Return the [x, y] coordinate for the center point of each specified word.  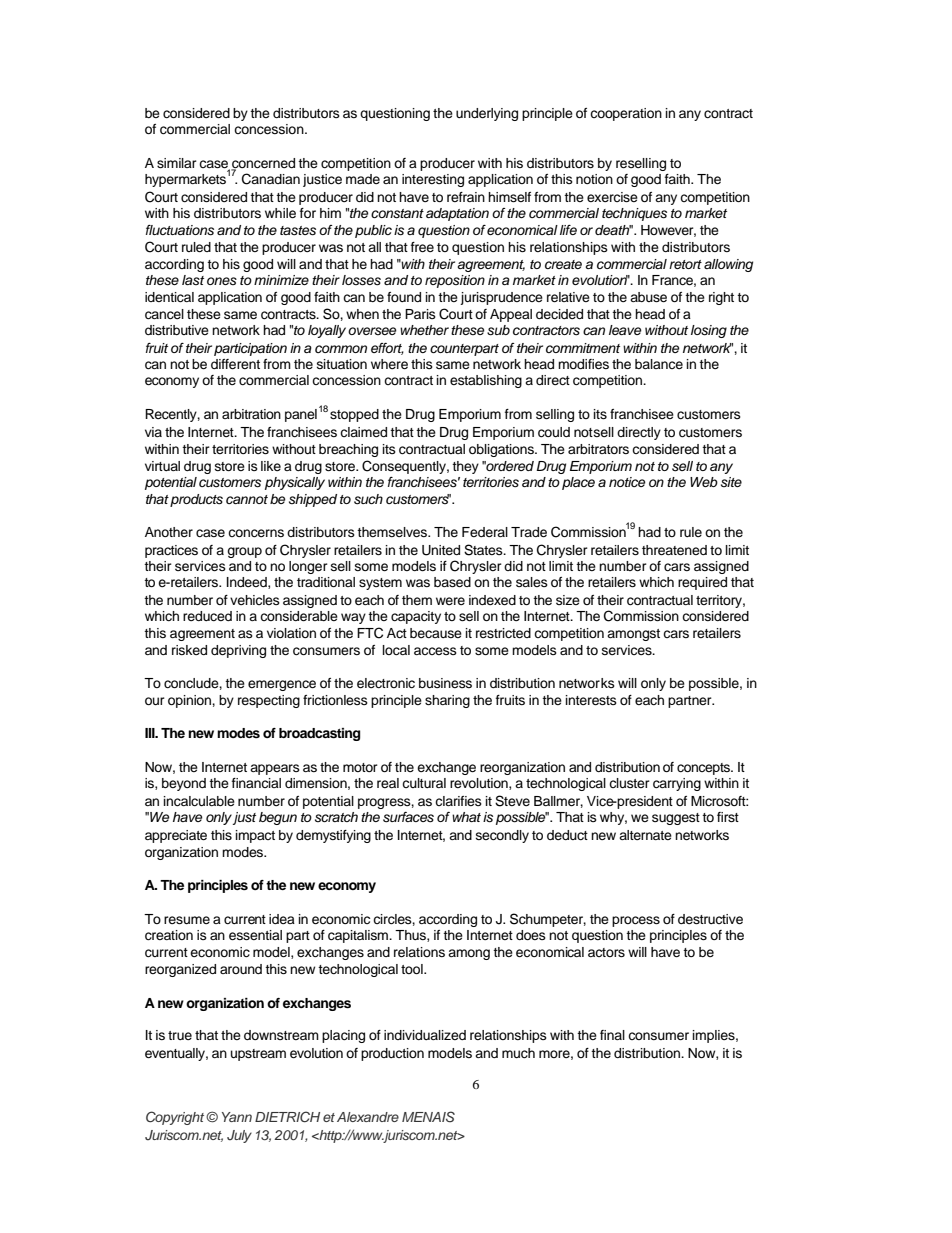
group [244, 552]
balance [659, 364]
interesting [433, 180]
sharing [447, 701]
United [441, 550]
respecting [269, 701]
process [636, 921]
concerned [263, 164]
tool [413, 969]
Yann [237, 1117]
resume [187, 920]
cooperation [626, 114]
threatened [674, 550]
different [235, 364]
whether [424, 330]
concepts [705, 769]
